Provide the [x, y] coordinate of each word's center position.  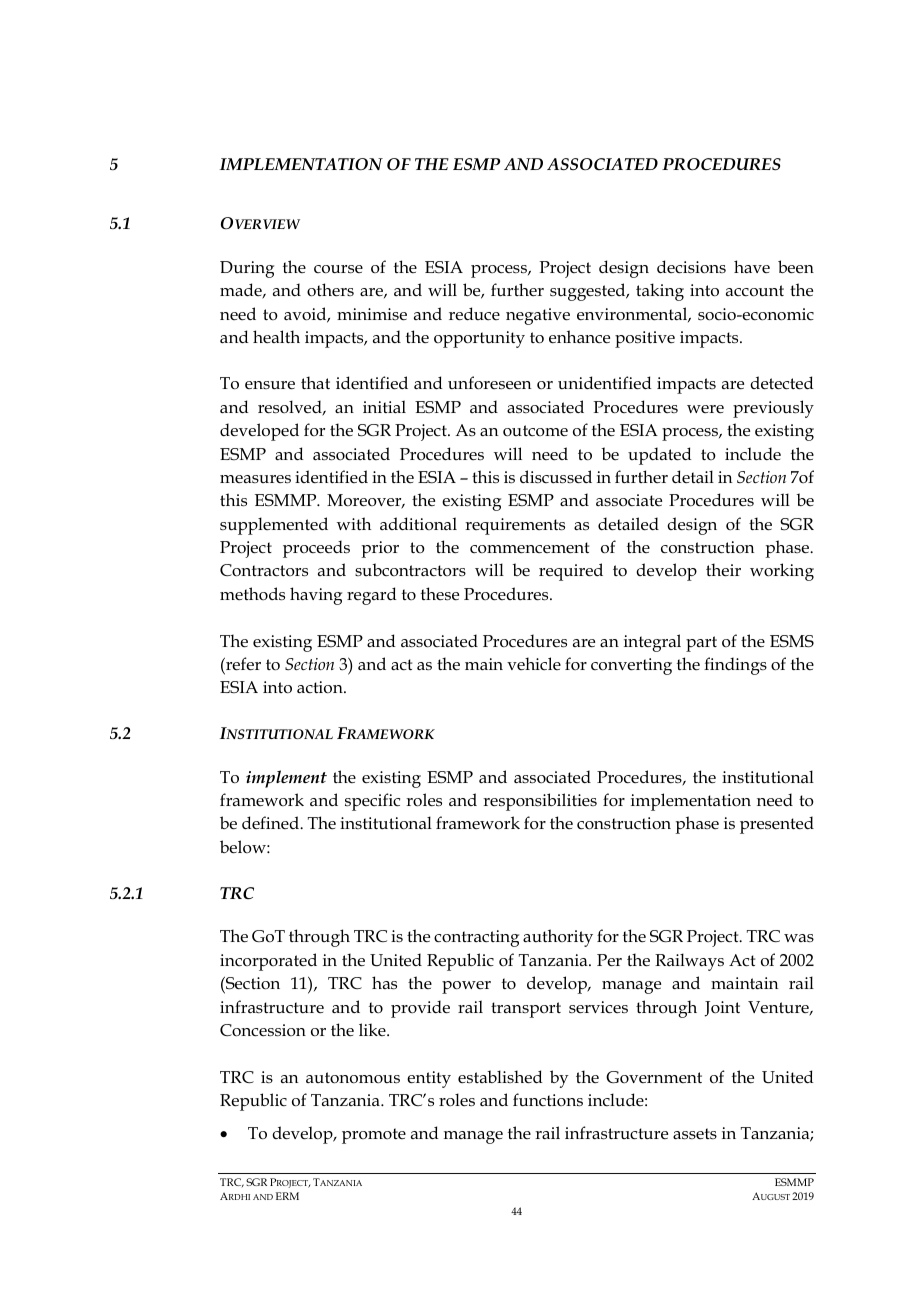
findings [735, 666]
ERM [287, 1196]
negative [538, 316]
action [321, 687]
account [755, 291]
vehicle [534, 663]
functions [548, 1100]
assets [695, 1134]
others [330, 290]
